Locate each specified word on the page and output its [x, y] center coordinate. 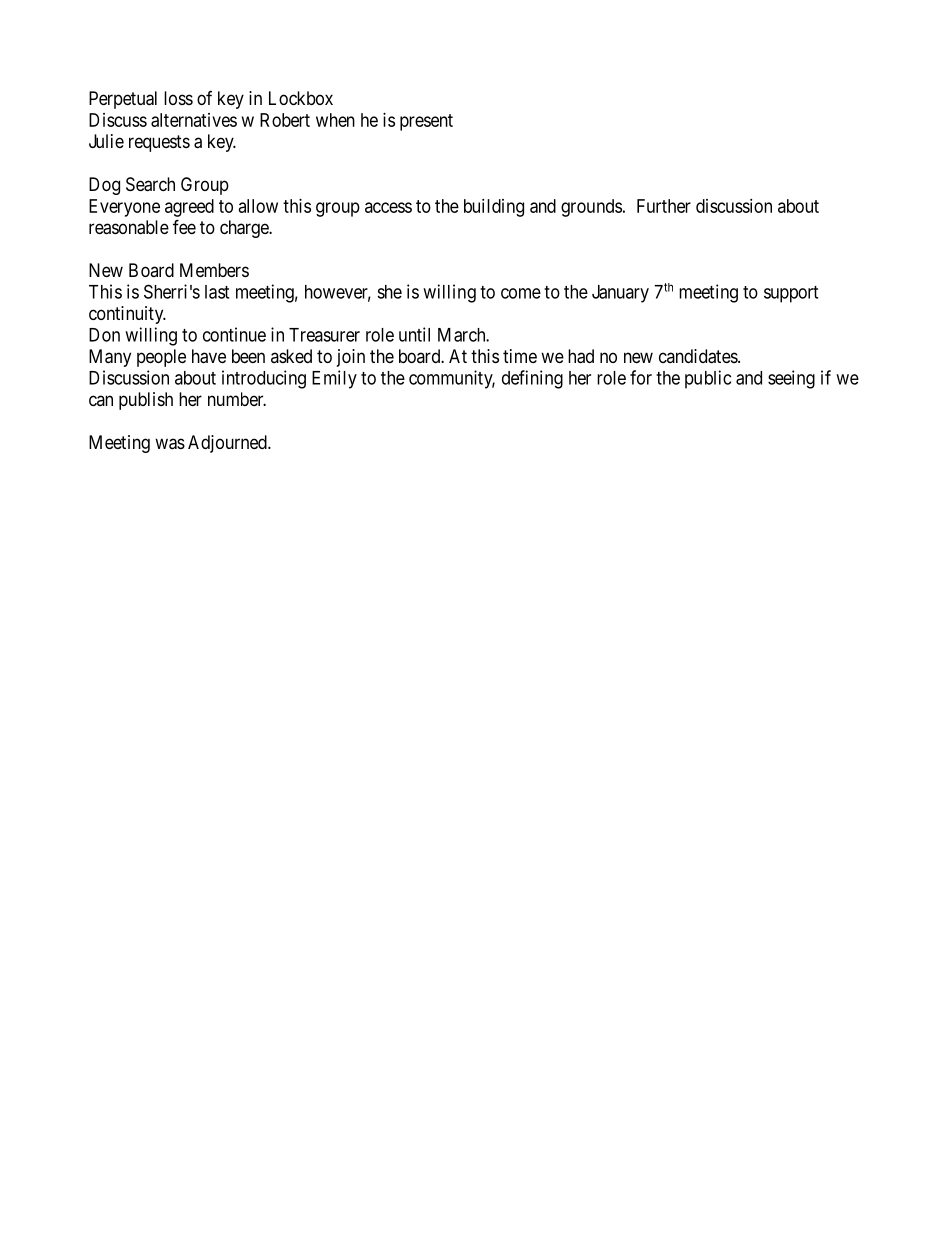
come [521, 293]
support [791, 294]
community [452, 379]
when [335, 120]
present [426, 122]
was [170, 444]
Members [214, 270]
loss [178, 98]
